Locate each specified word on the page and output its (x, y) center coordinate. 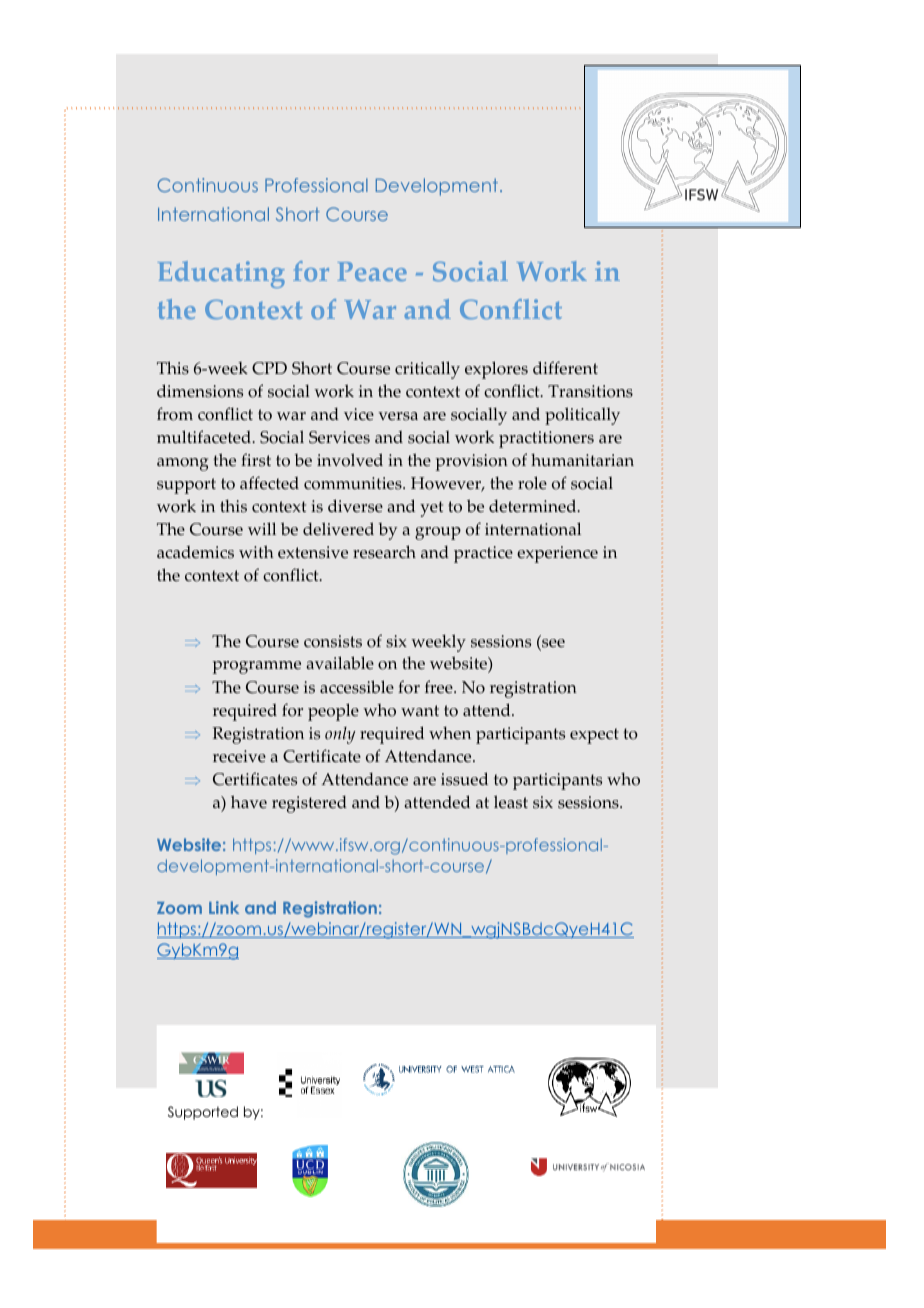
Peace (372, 271)
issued (464, 779)
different (565, 368)
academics (195, 552)
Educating (221, 274)
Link (224, 907)
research (384, 552)
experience (557, 554)
